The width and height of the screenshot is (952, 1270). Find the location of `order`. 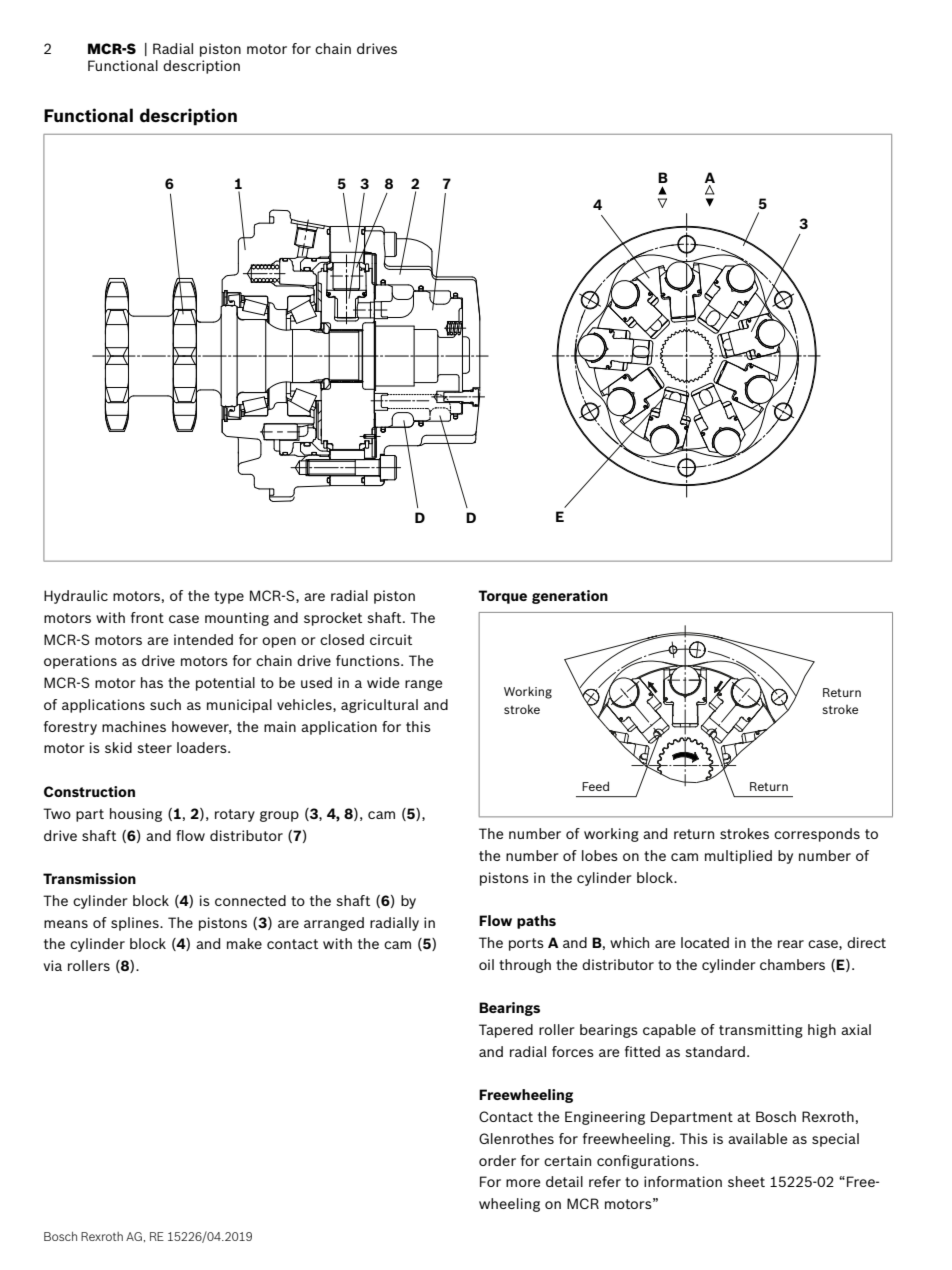

order is located at coordinates (497, 1160).
